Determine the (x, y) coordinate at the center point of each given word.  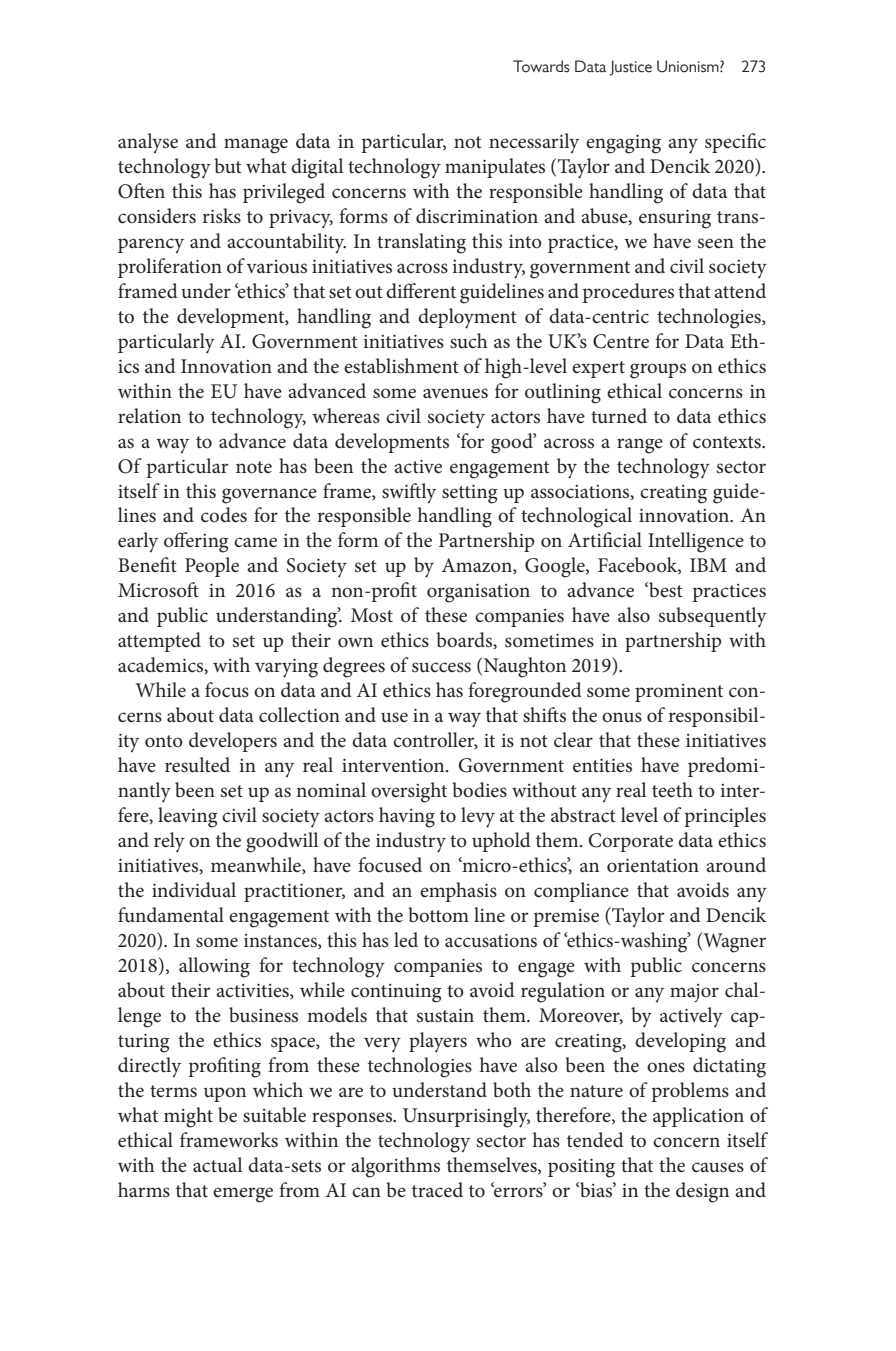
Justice (631, 68)
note (254, 467)
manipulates (495, 168)
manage (256, 146)
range (640, 446)
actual (217, 1165)
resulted (197, 765)
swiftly (409, 493)
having (407, 817)
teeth (672, 790)
